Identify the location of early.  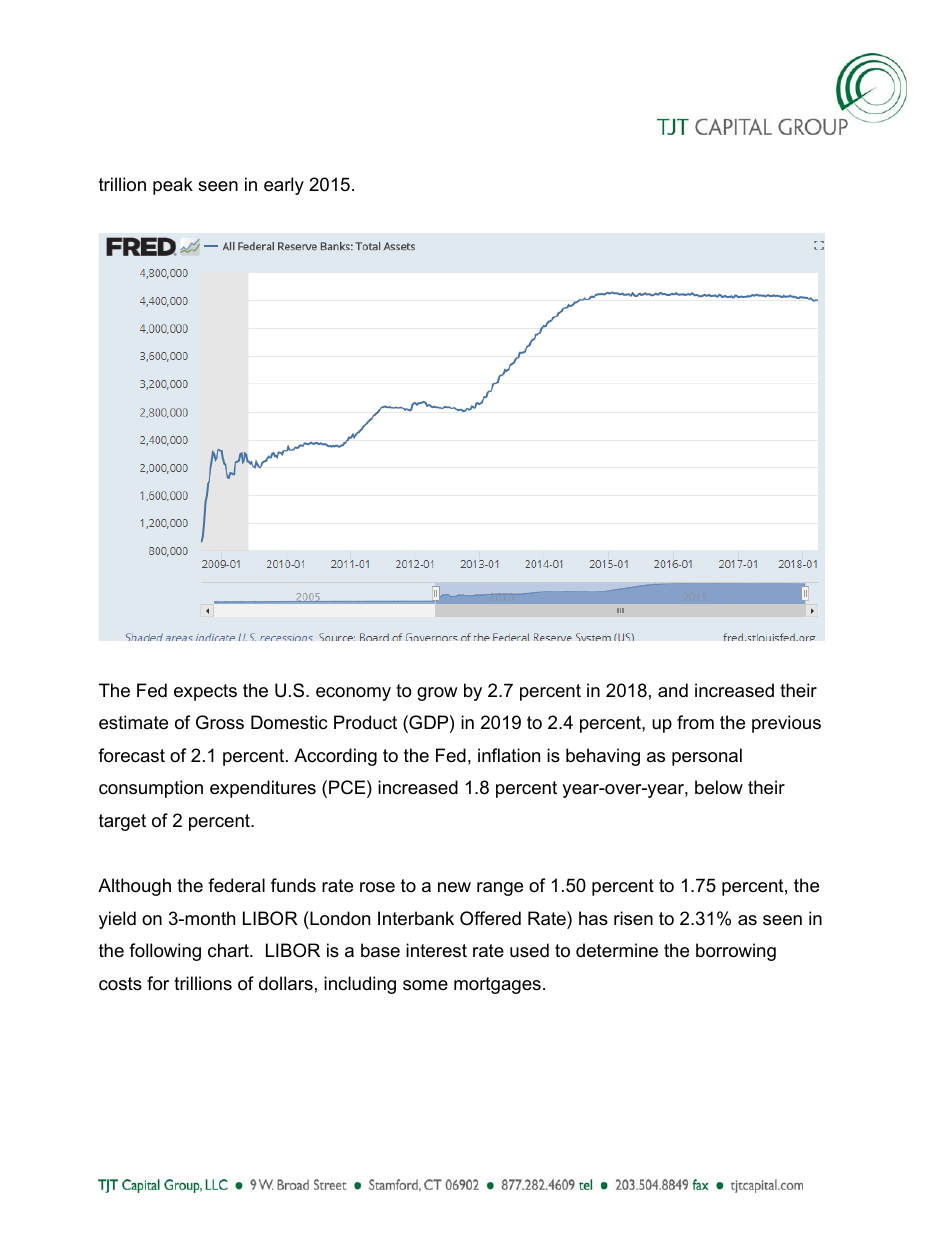
(284, 186).
